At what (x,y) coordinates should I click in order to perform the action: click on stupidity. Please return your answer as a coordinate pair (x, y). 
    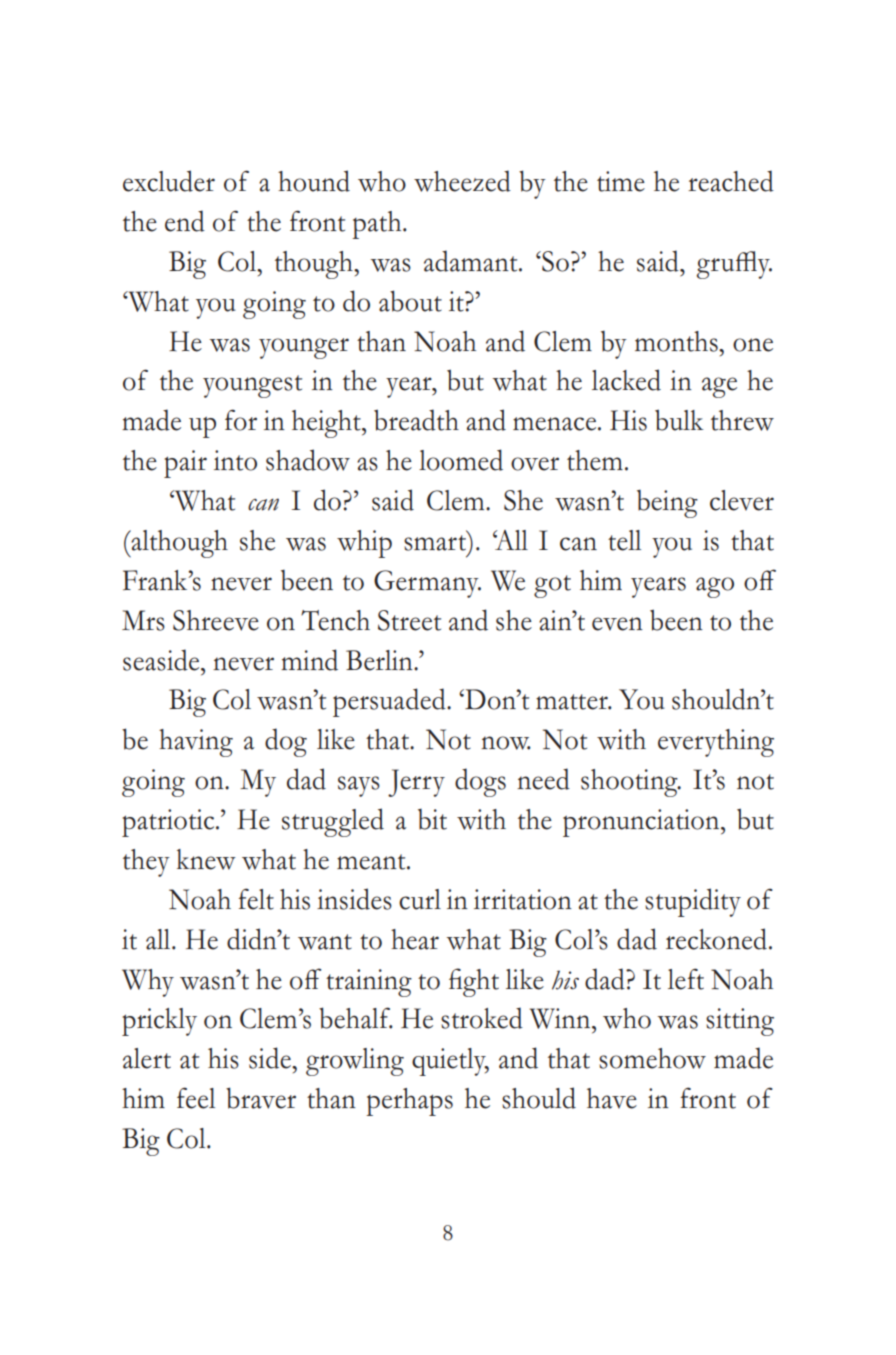
    Looking at the image, I should click on (693, 902).
